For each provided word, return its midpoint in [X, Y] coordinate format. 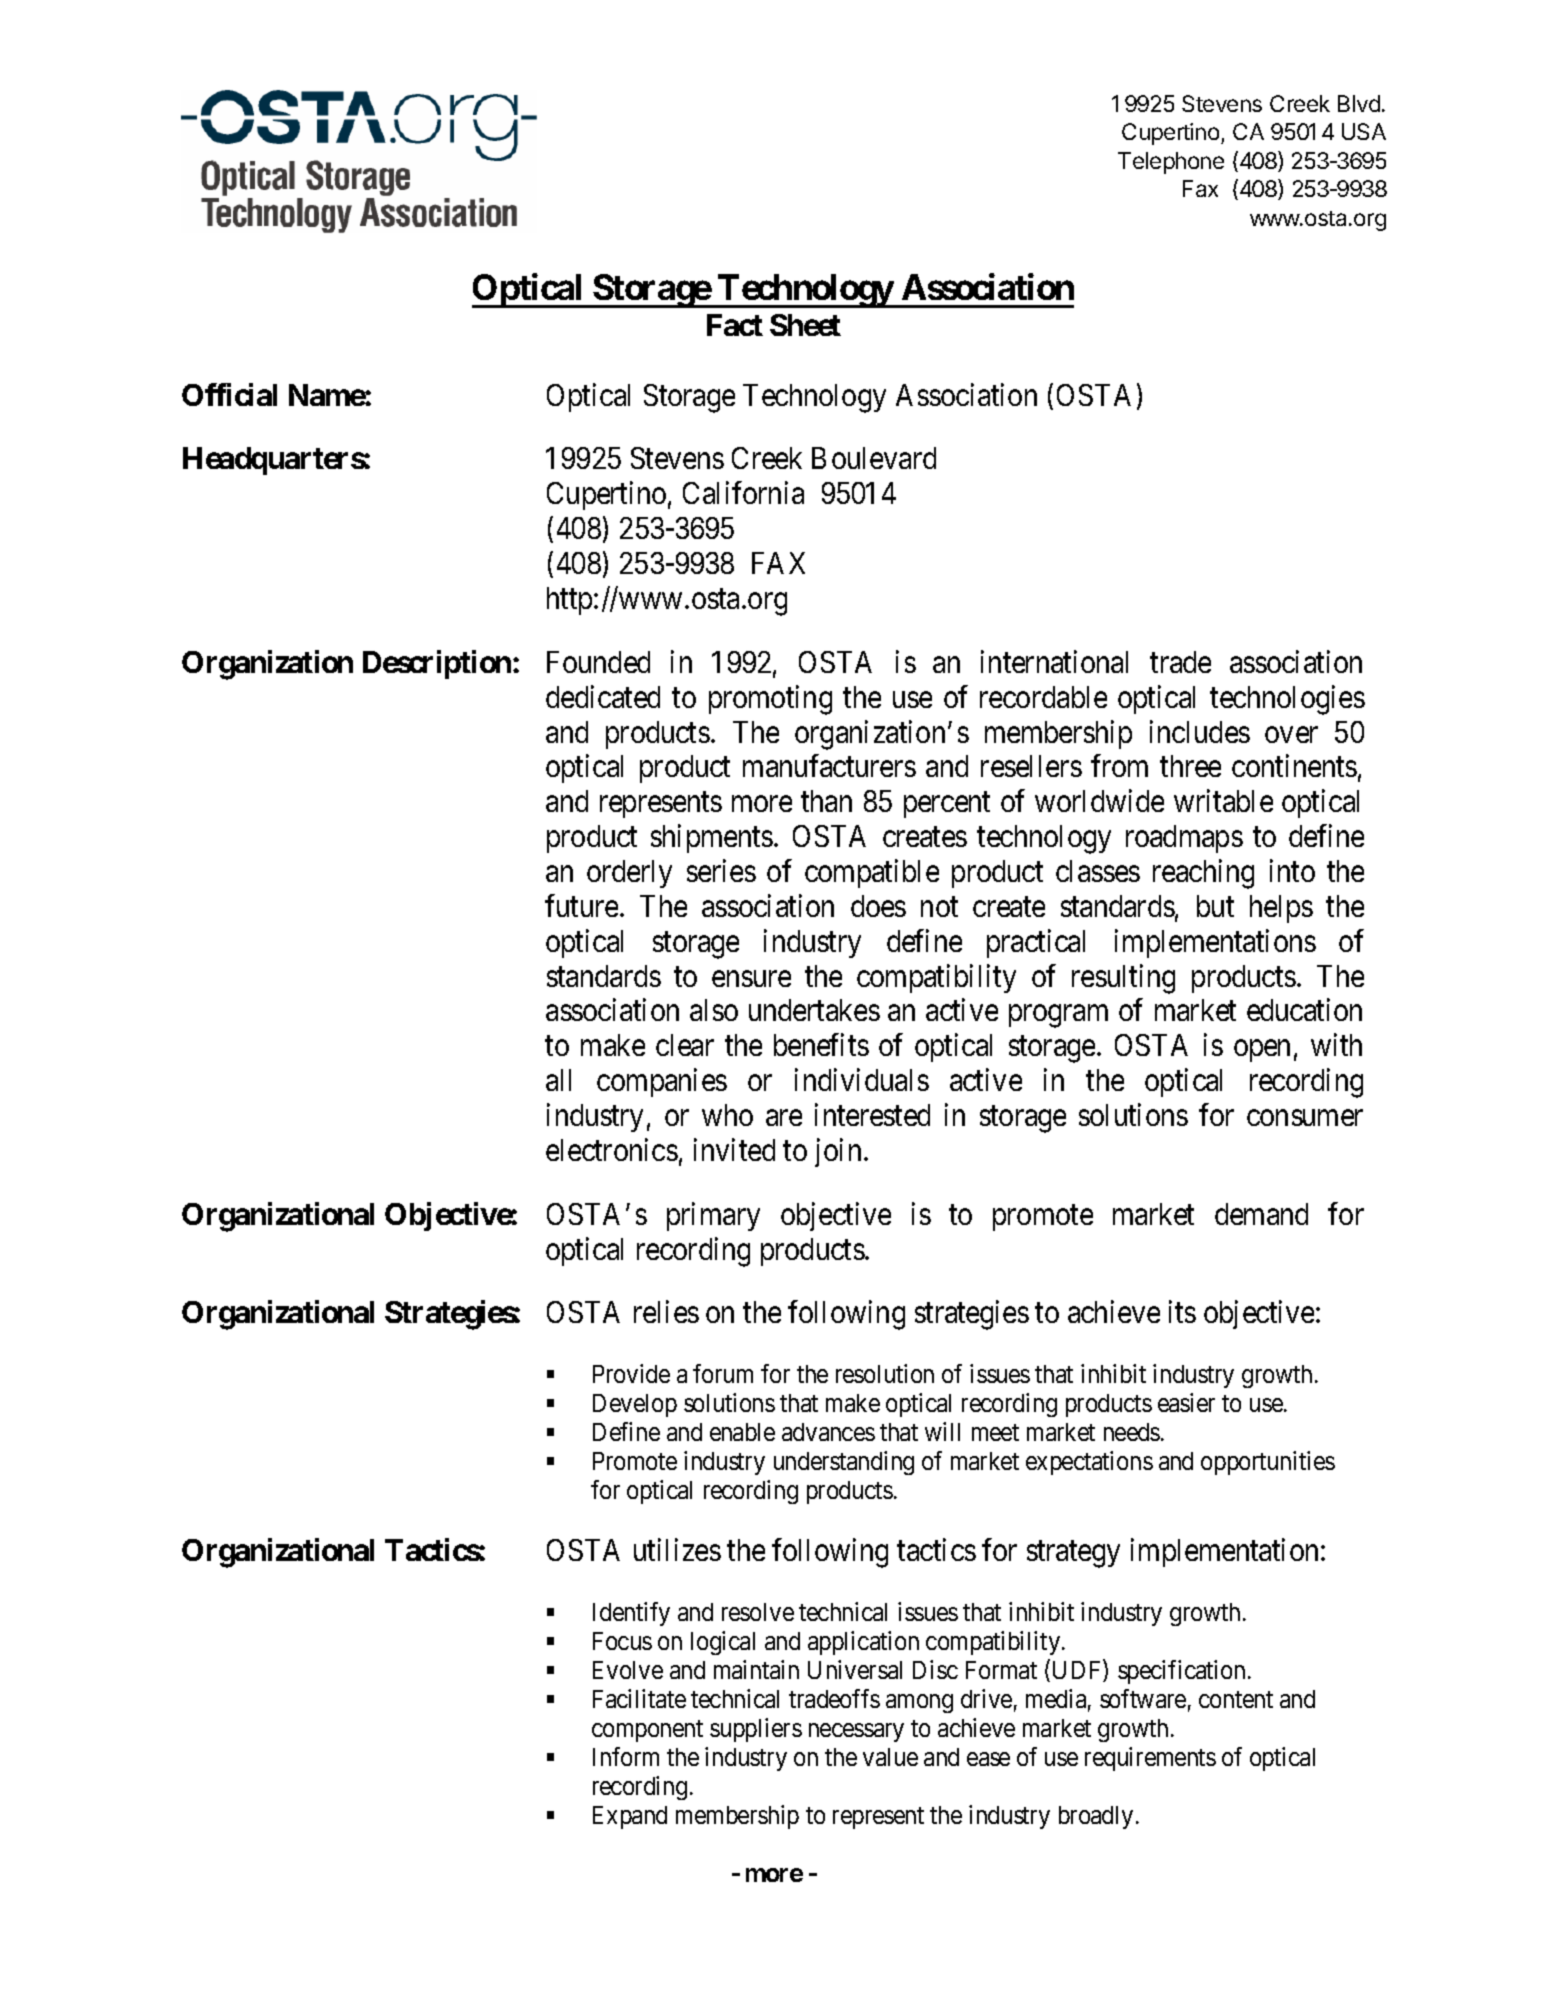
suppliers [756, 1730]
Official [229, 394]
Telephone [1171, 163]
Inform [626, 1756]
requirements [1150, 1759]
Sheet [805, 325]
